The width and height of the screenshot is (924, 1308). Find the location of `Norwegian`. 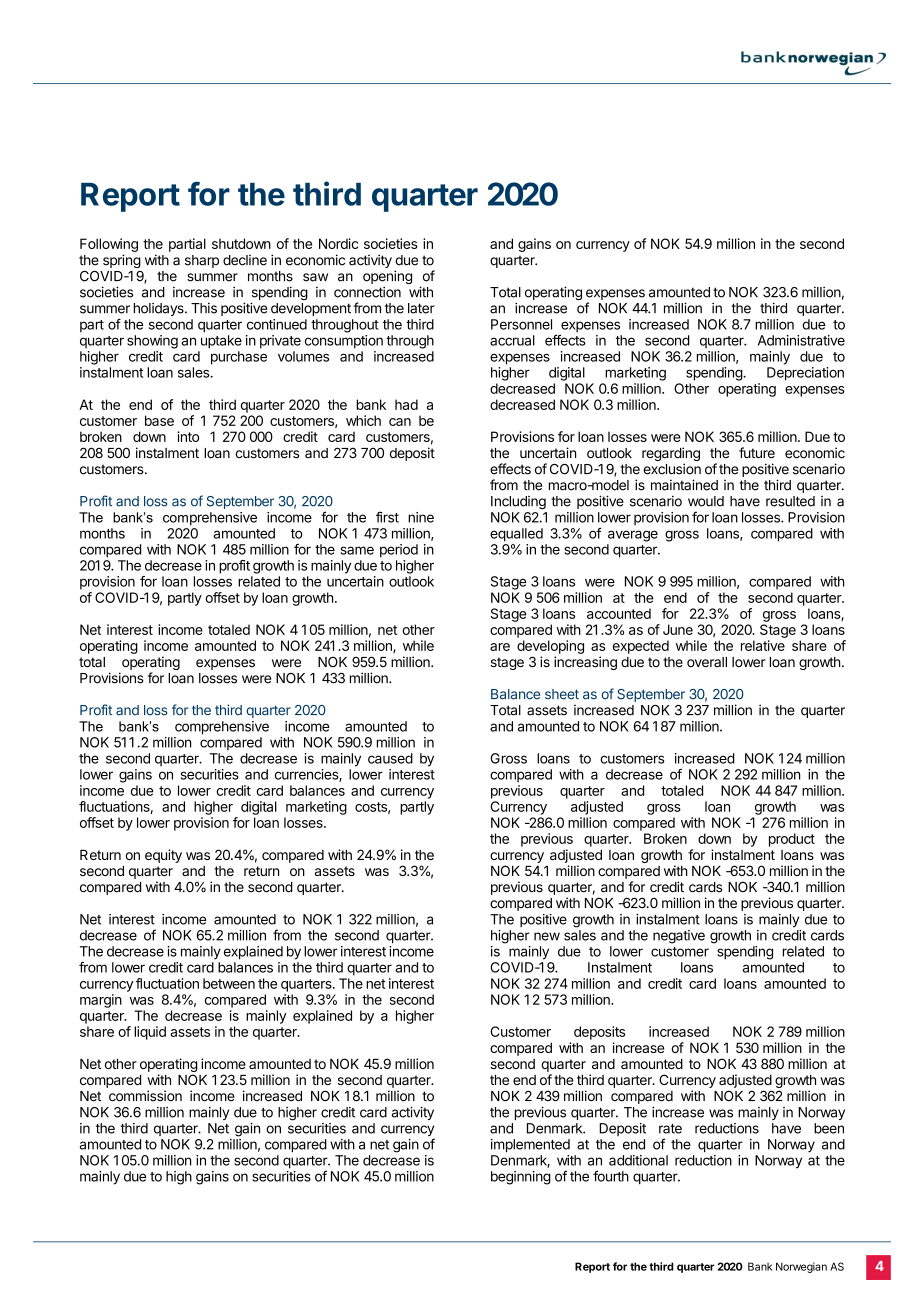

Norwegian is located at coordinates (801, 1267).
